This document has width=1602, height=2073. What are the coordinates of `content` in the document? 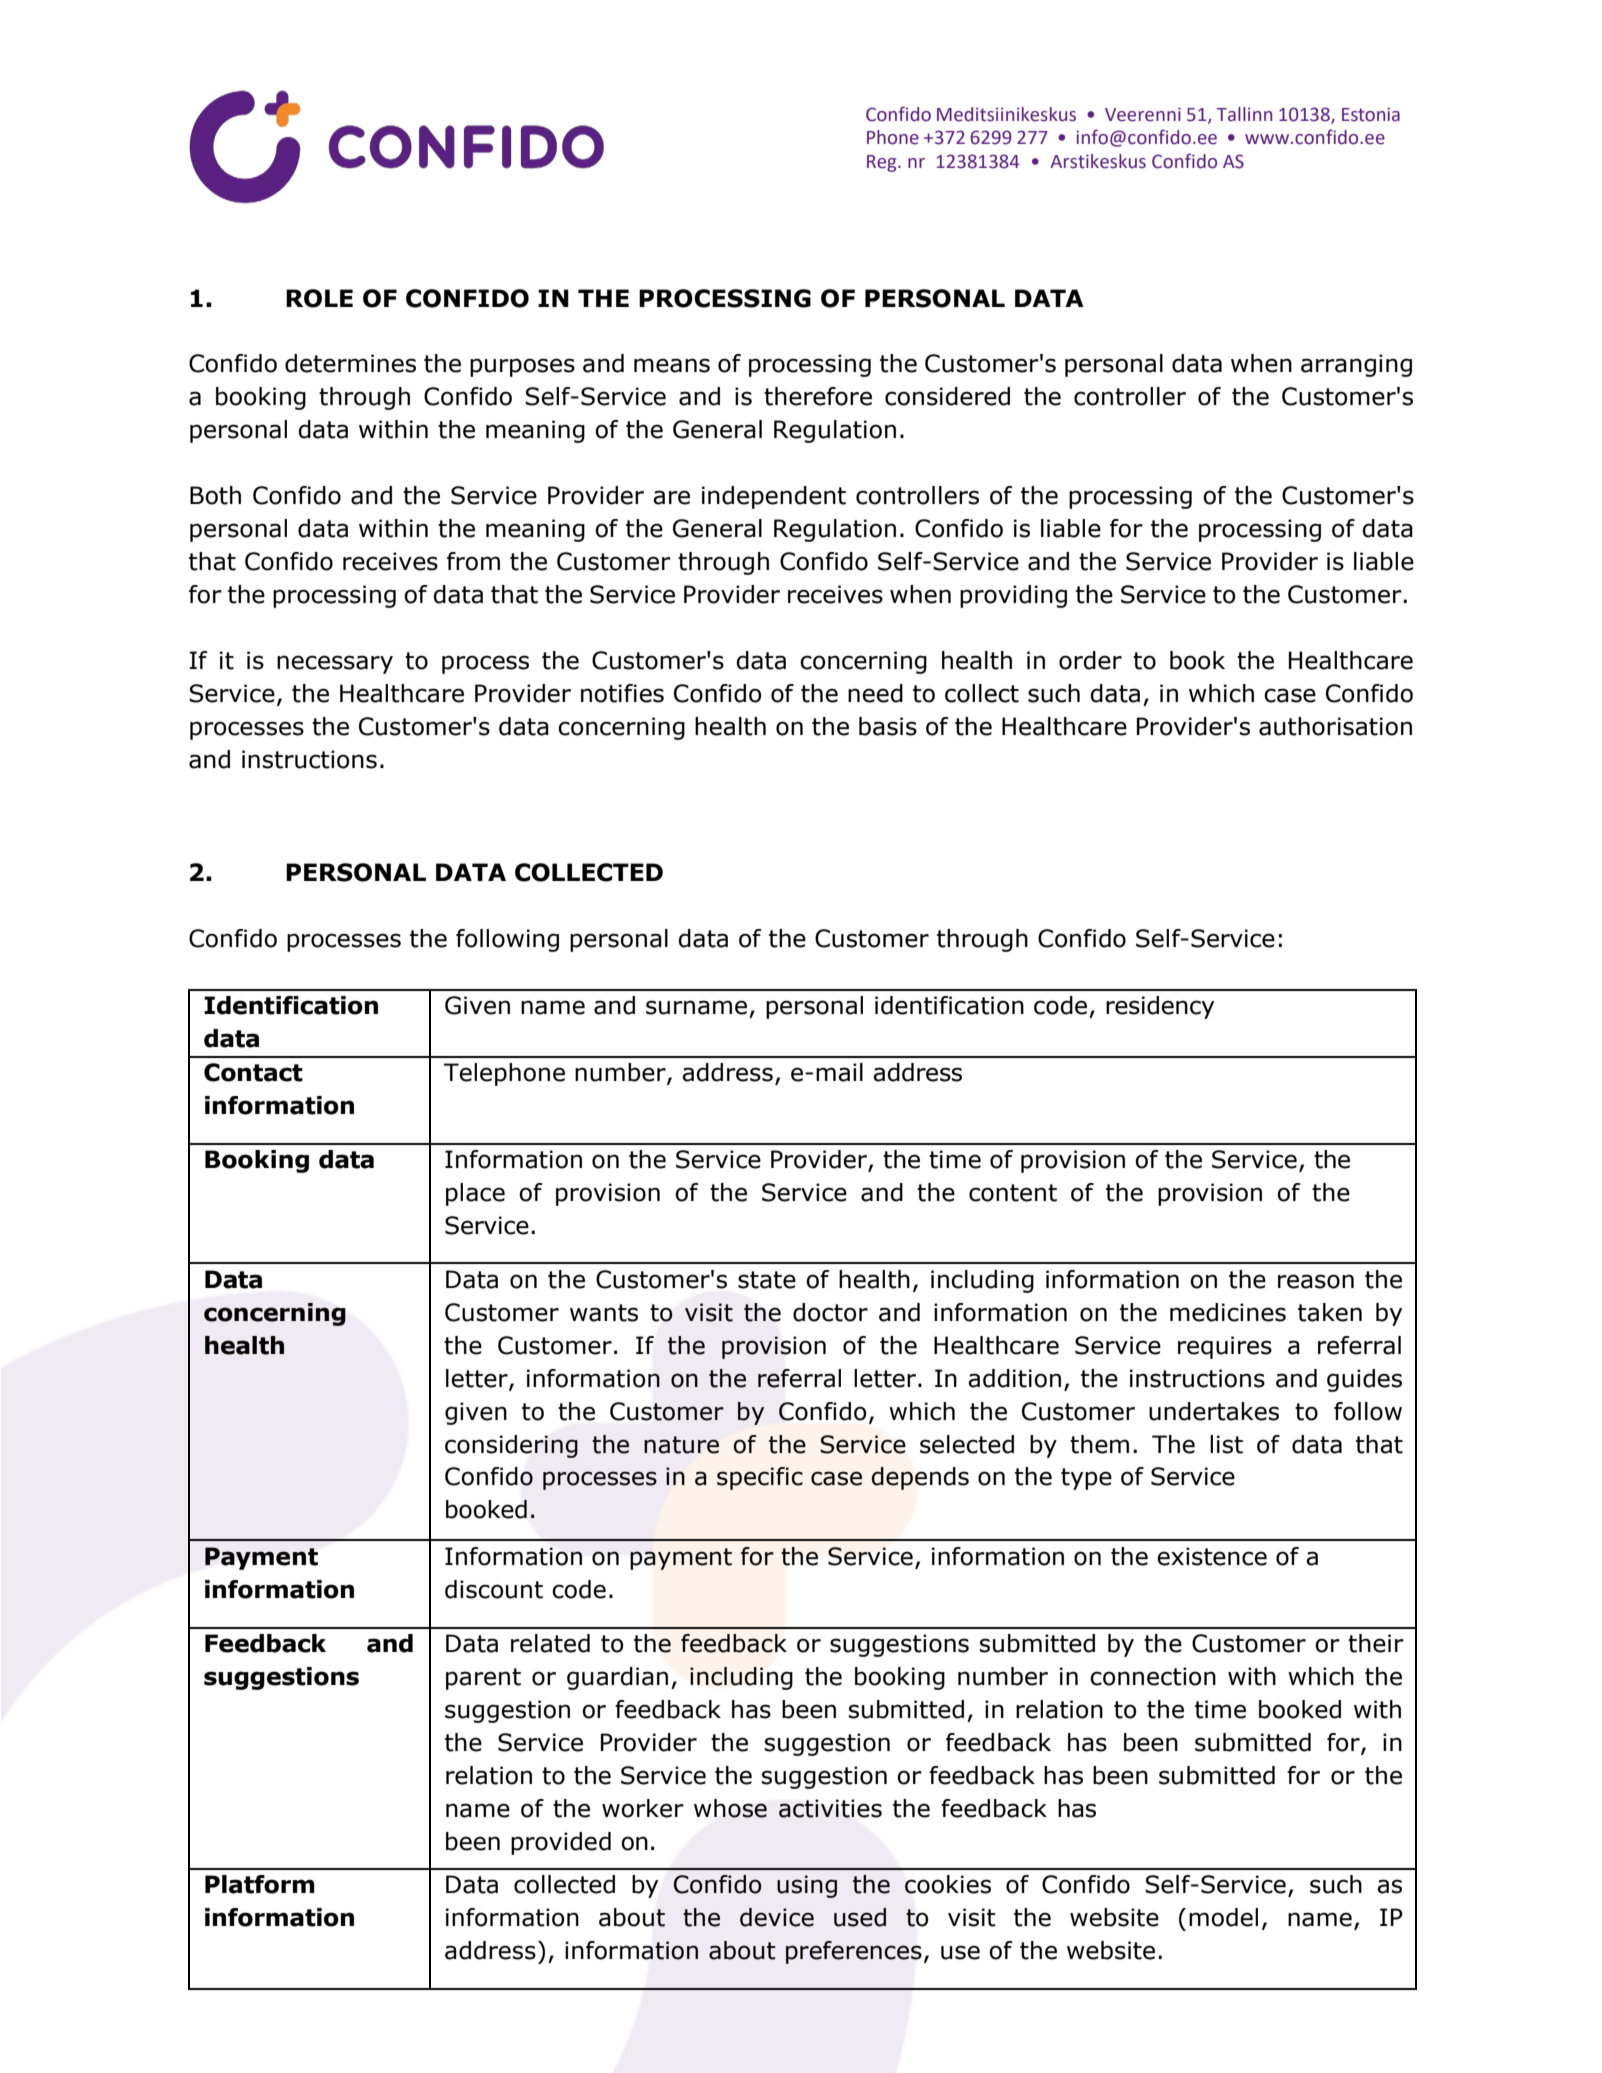 It's located at (1013, 1193).
